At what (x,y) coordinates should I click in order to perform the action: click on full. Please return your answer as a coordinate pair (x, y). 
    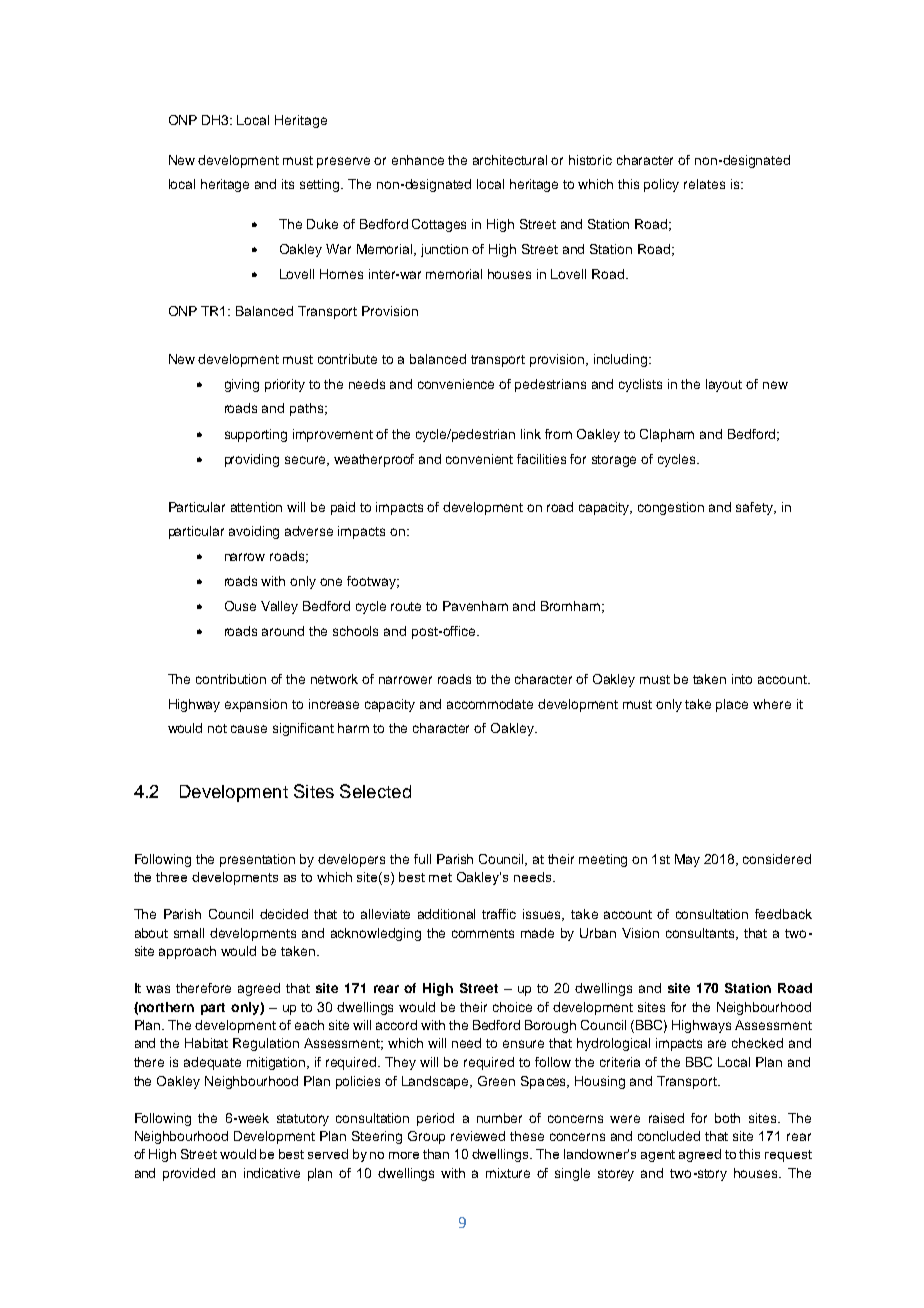
    Looking at the image, I should click on (422, 859).
